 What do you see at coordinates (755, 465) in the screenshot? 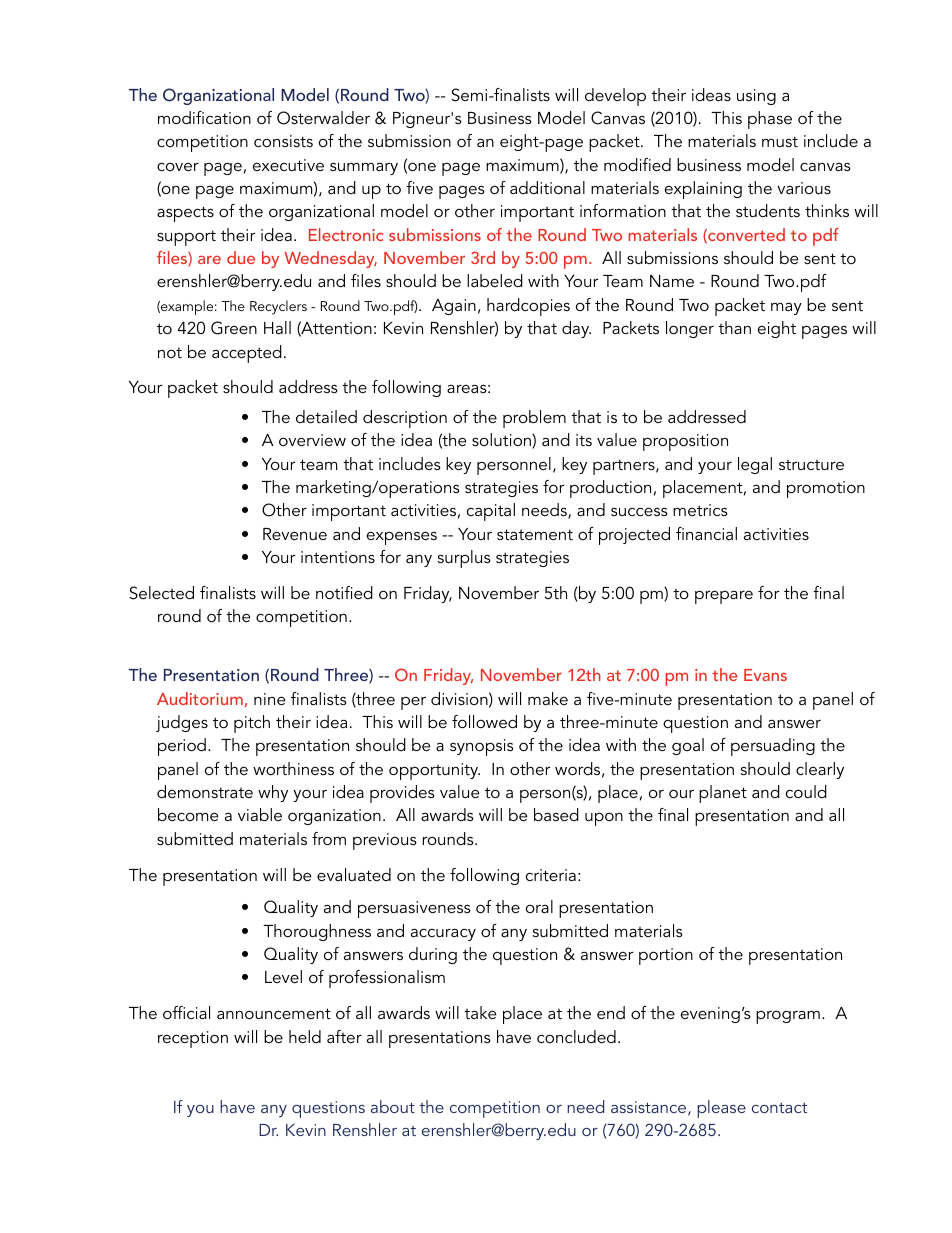
I see `legal` at bounding box center [755, 465].
